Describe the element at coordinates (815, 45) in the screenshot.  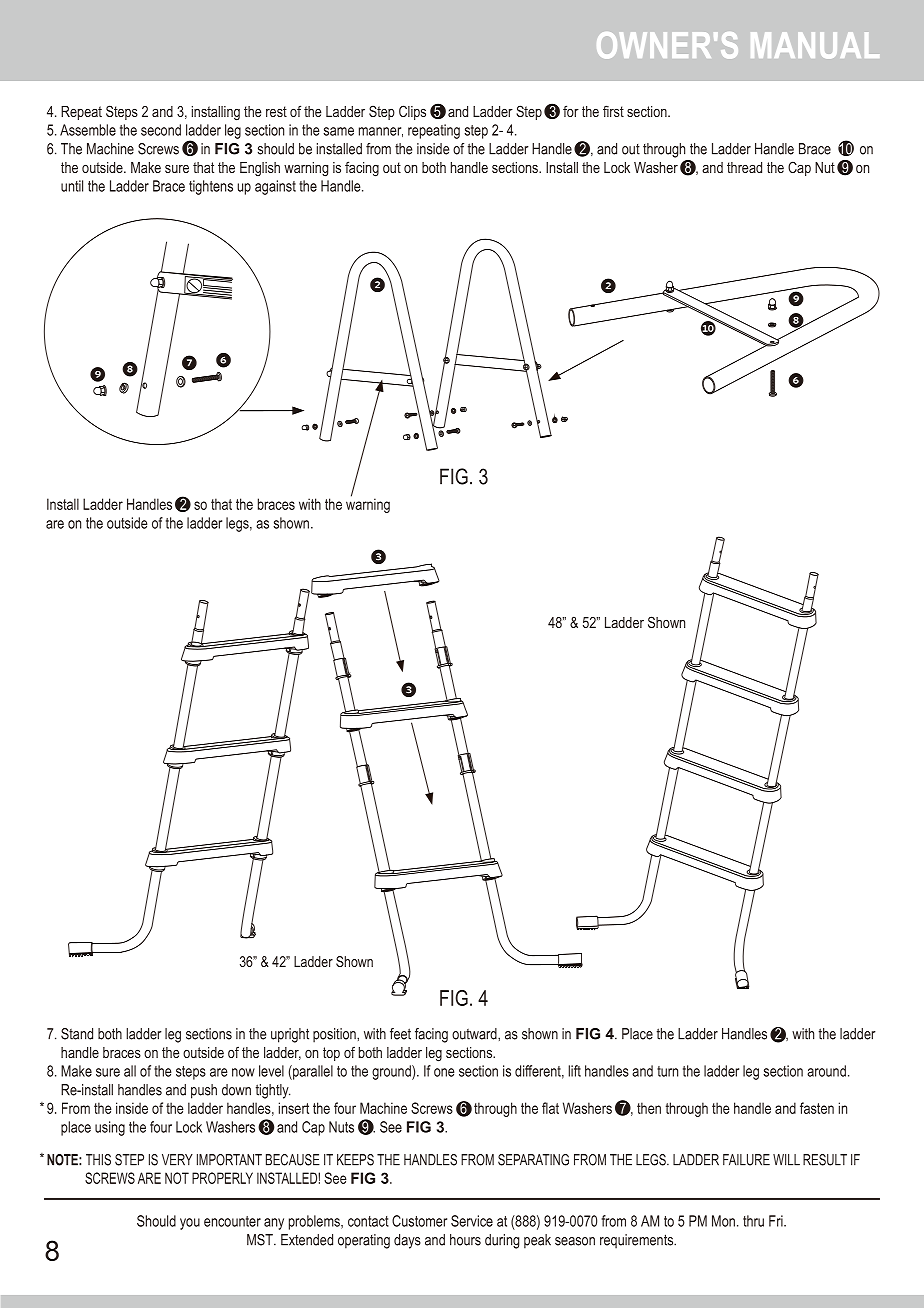
I see `MANUAL` at that location.
